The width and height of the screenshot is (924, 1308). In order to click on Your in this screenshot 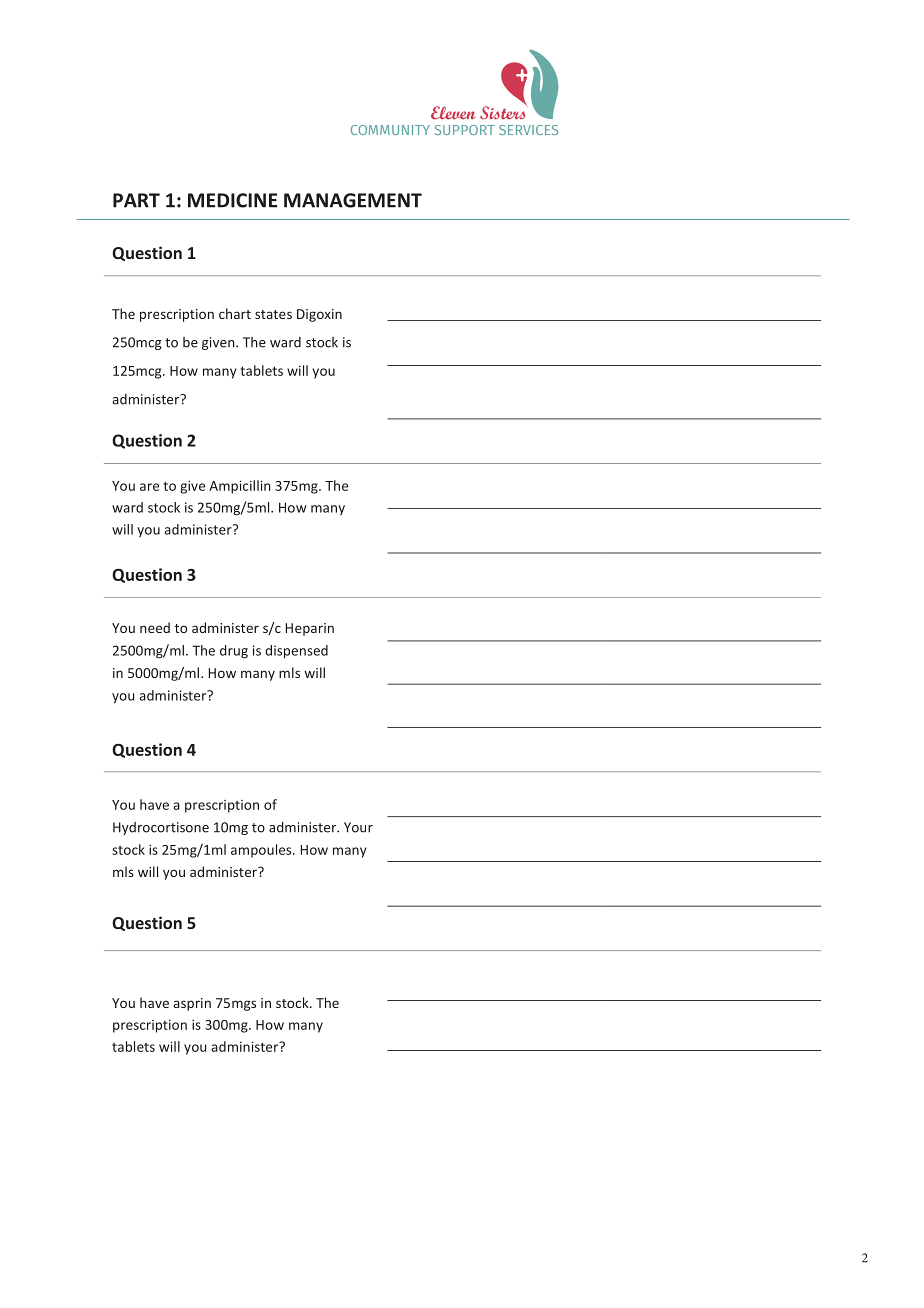, I will do `click(358, 827)`.
